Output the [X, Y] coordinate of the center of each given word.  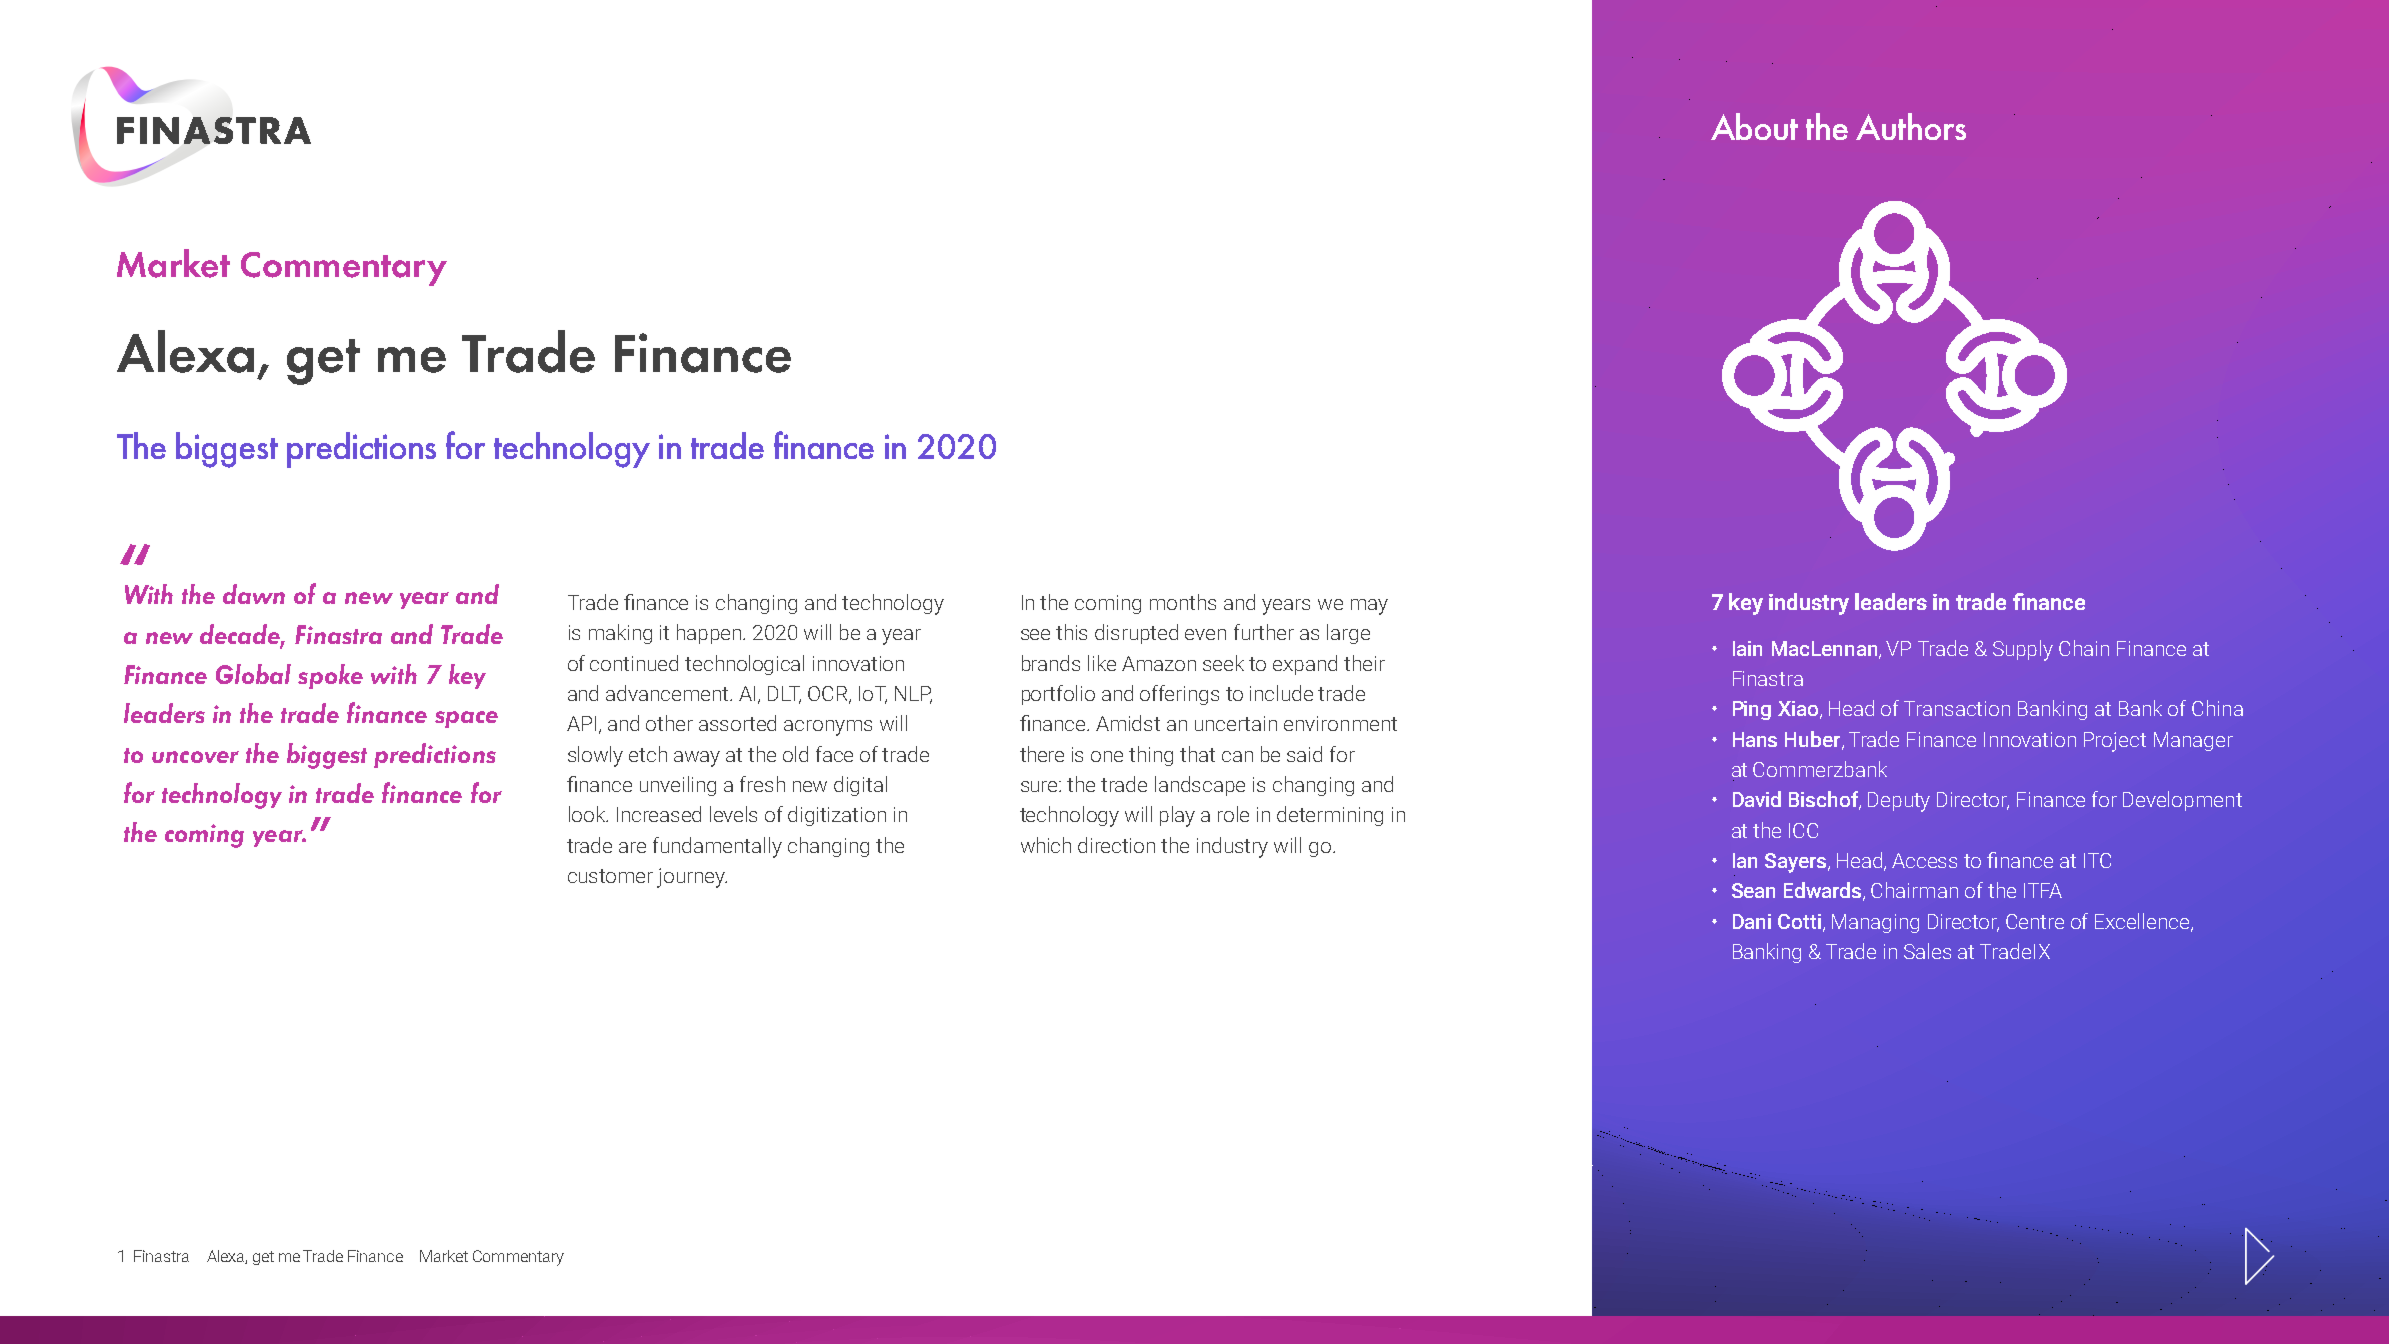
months [1183, 602]
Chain [2084, 648]
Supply [2023, 650]
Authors [1911, 126]
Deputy [1899, 802]
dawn [254, 594]
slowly [595, 756]
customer [610, 876]
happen [710, 634]
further [1264, 632]
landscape [1200, 786]
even [1205, 634]
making [620, 634]
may [1369, 607]
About [1754, 126]
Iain [1747, 648]
